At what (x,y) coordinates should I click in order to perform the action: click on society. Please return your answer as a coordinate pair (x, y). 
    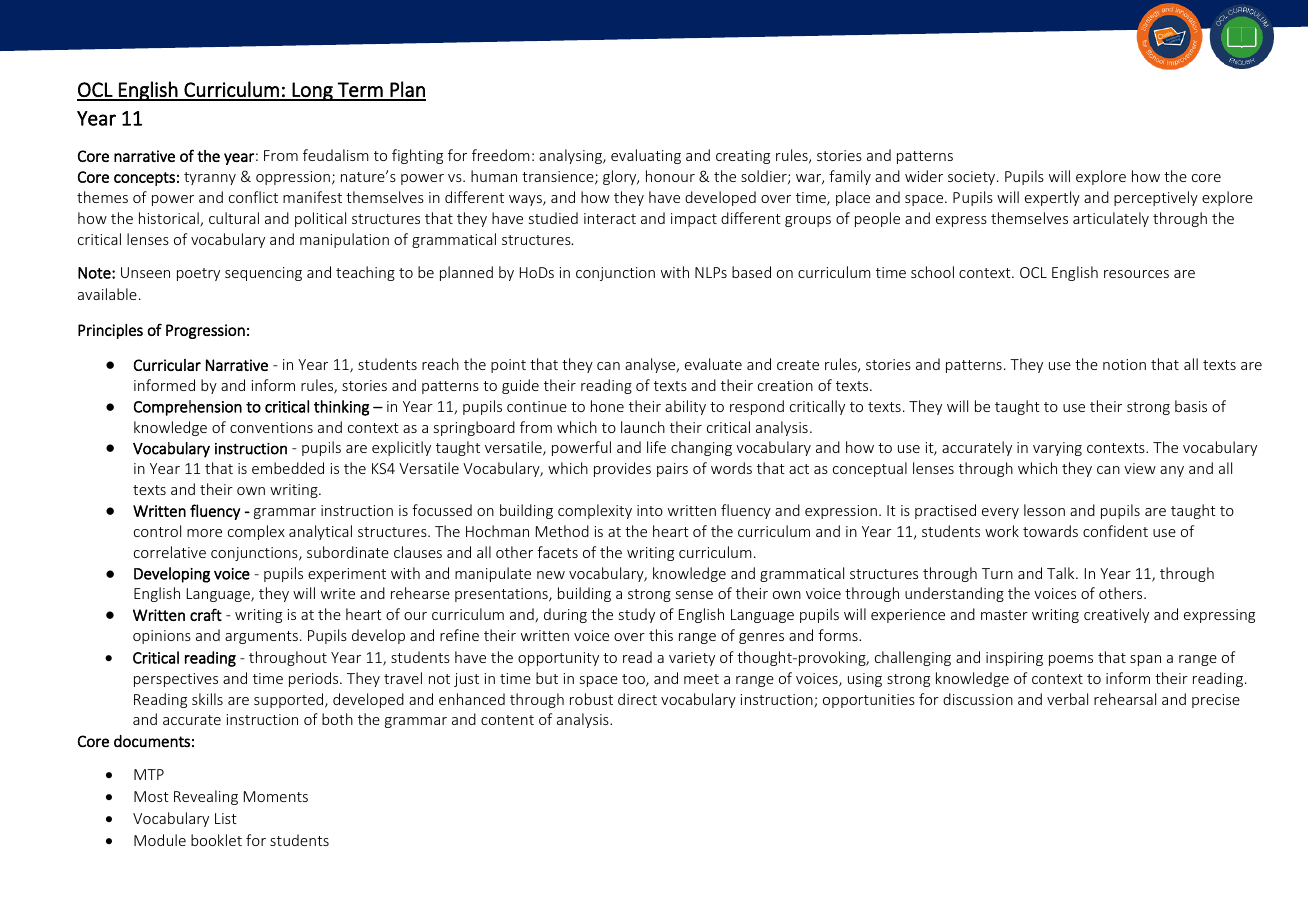
    Looking at the image, I should click on (973, 178).
